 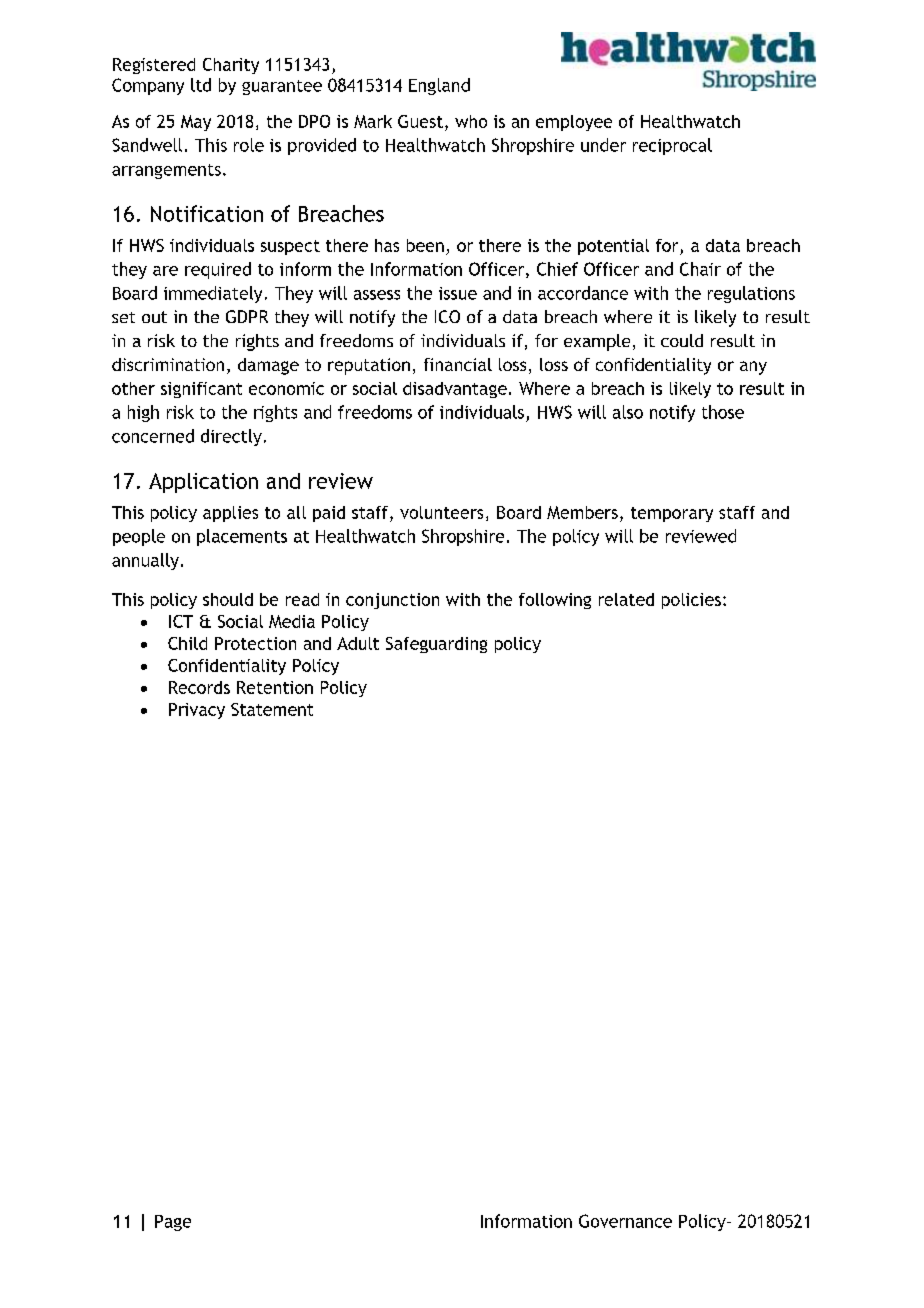 What do you see at coordinates (436, 645) in the screenshot?
I see `Safeguarding` at bounding box center [436, 645].
